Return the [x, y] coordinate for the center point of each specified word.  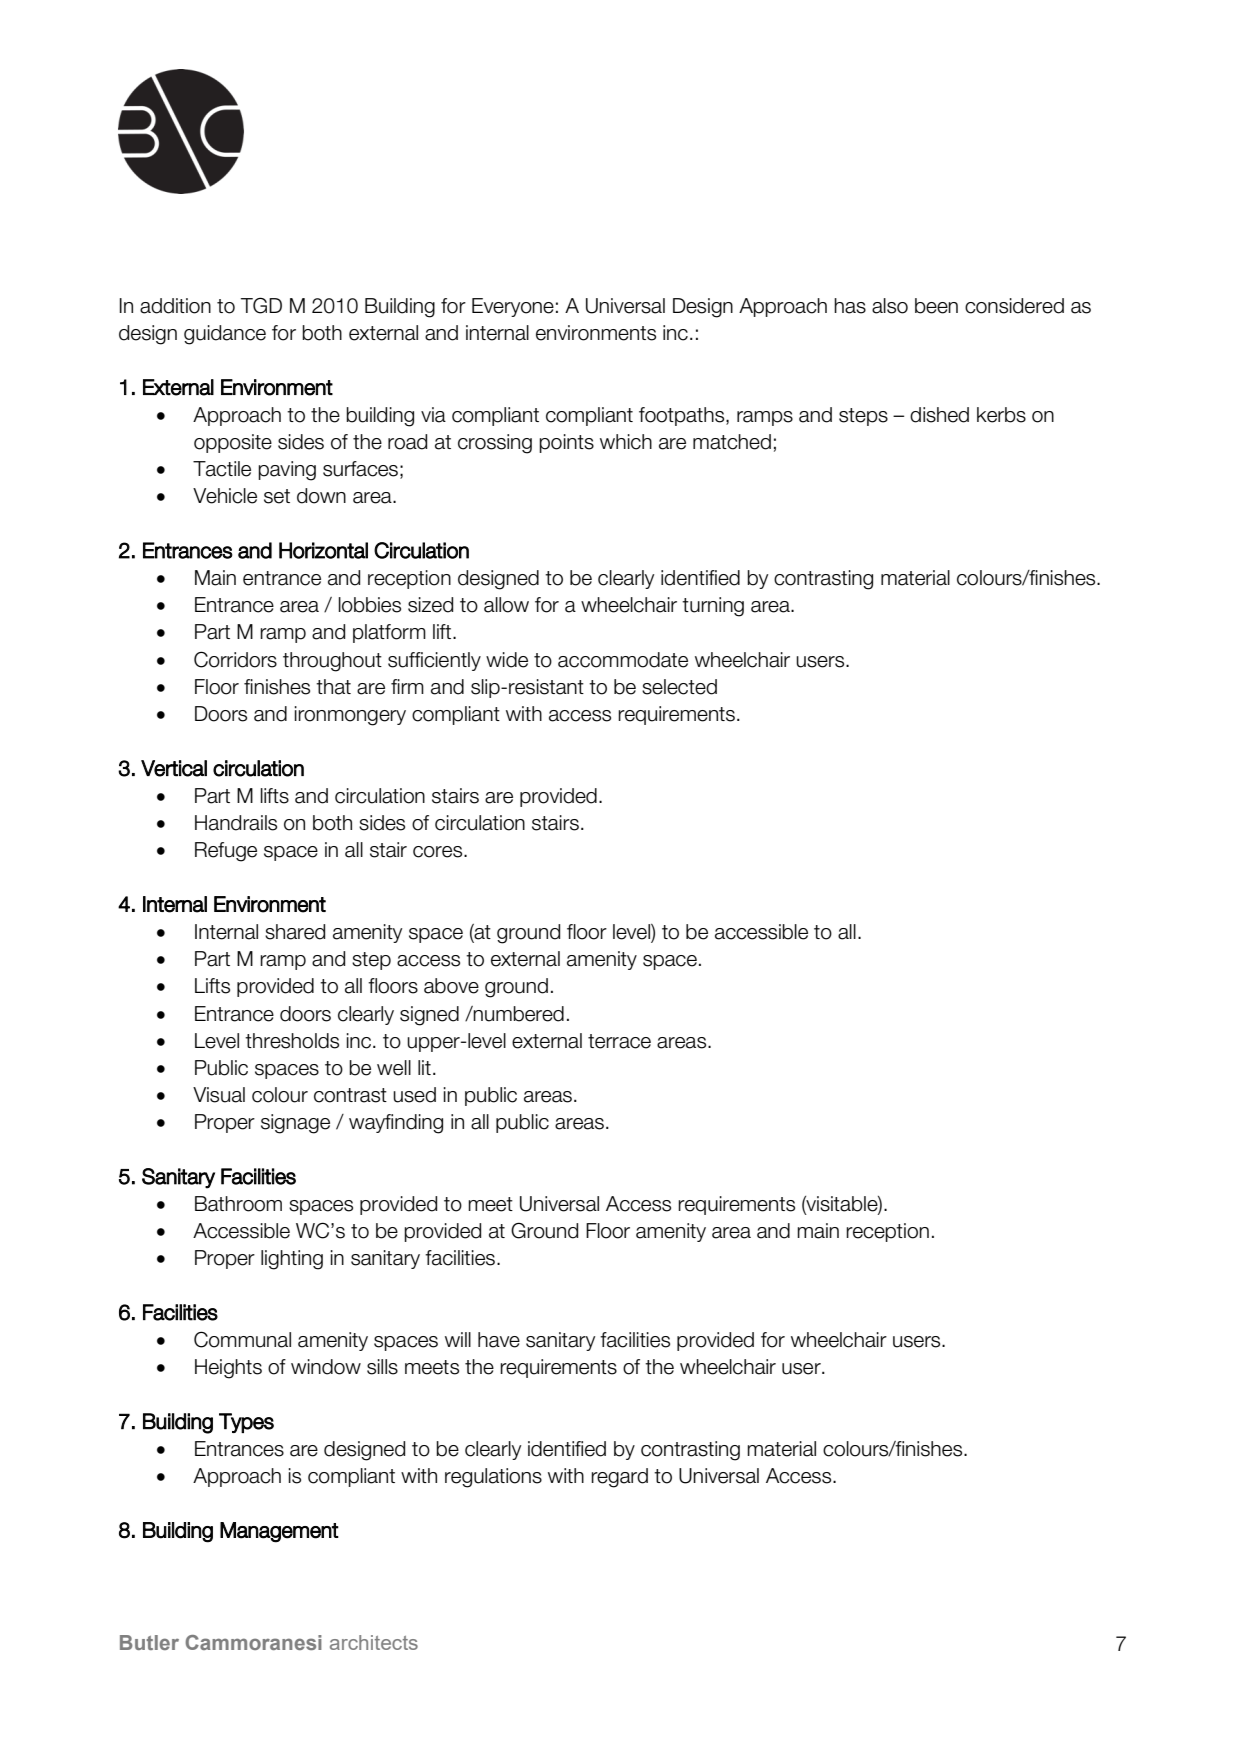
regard [619, 1478]
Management [279, 1532]
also [890, 306]
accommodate [623, 660]
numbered [518, 1014]
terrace [619, 1041]
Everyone [513, 307]
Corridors [235, 659]
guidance [225, 335]
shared [295, 932]
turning [713, 607]
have [499, 1340]
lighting [292, 1260]
